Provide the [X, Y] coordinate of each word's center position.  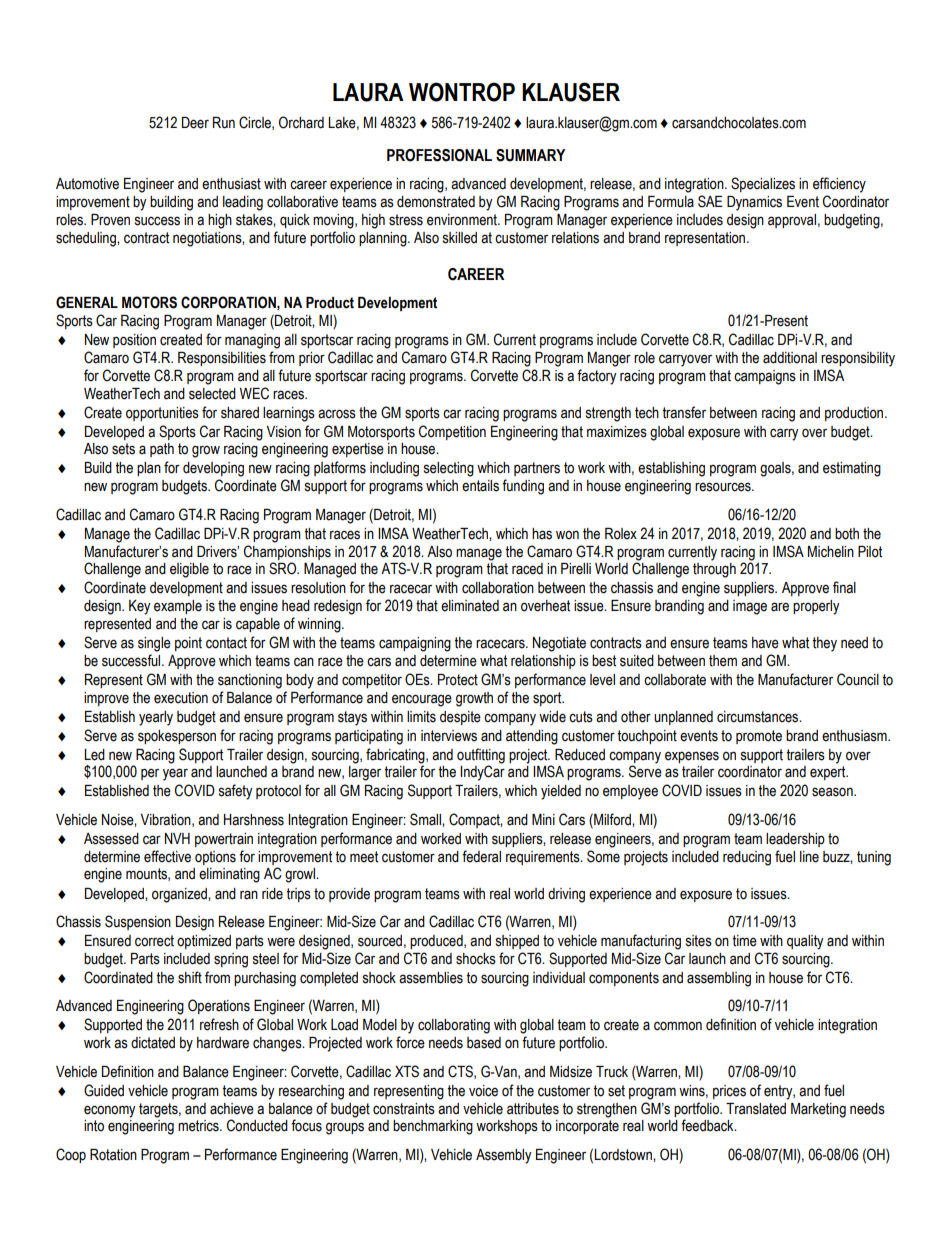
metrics [199, 1126]
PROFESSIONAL [439, 155]
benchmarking [433, 1127]
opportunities [162, 414]
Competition [452, 432]
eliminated [470, 606]
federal [481, 856]
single [154, 644]
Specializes [763, 184]
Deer [195, 123]
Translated [756, 1109]
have [765, 643]
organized [180, 895]
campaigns [765, 377]
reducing [747, 858]
